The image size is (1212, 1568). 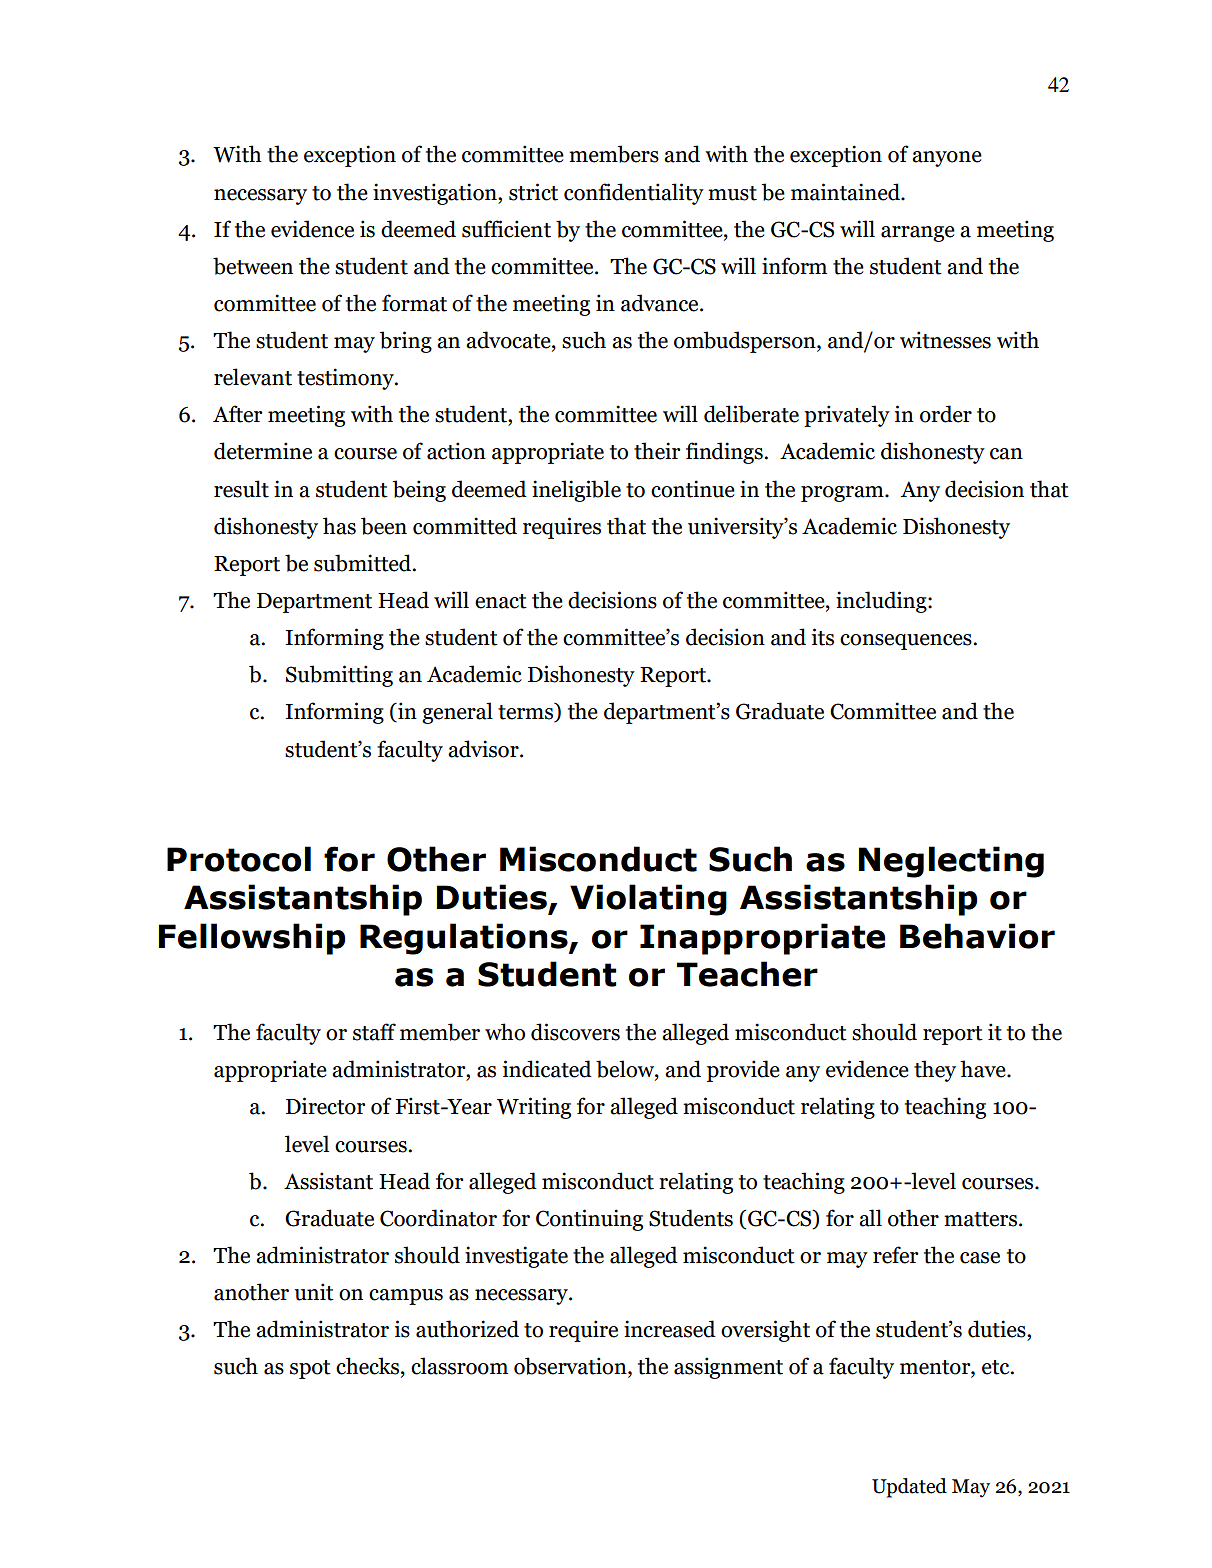 What do you see at coordinates (527, 712) in the document?
I see `terms` at bounding box center [527, 712].
